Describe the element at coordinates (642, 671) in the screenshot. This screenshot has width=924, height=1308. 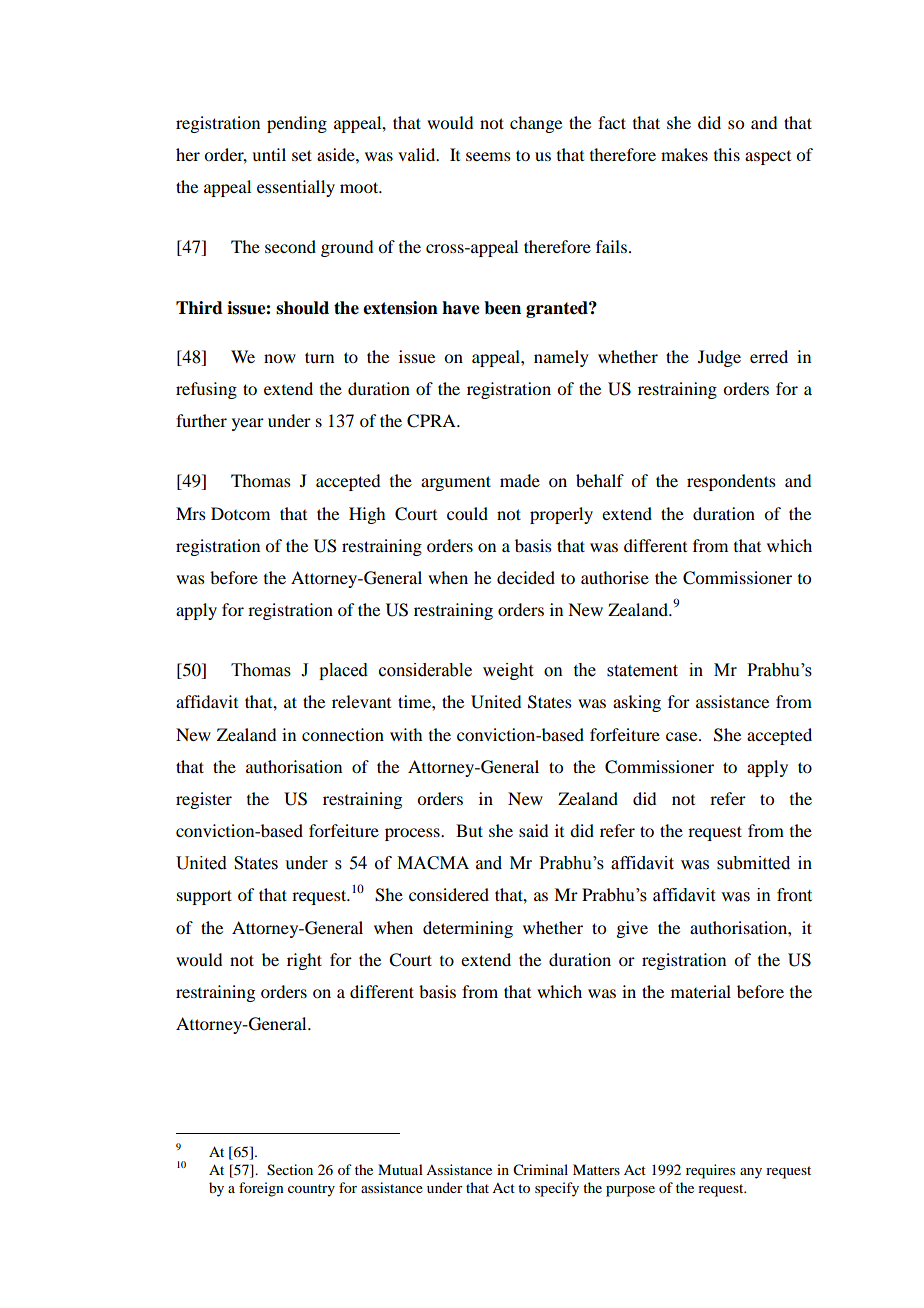
I see `statement` at that location.
